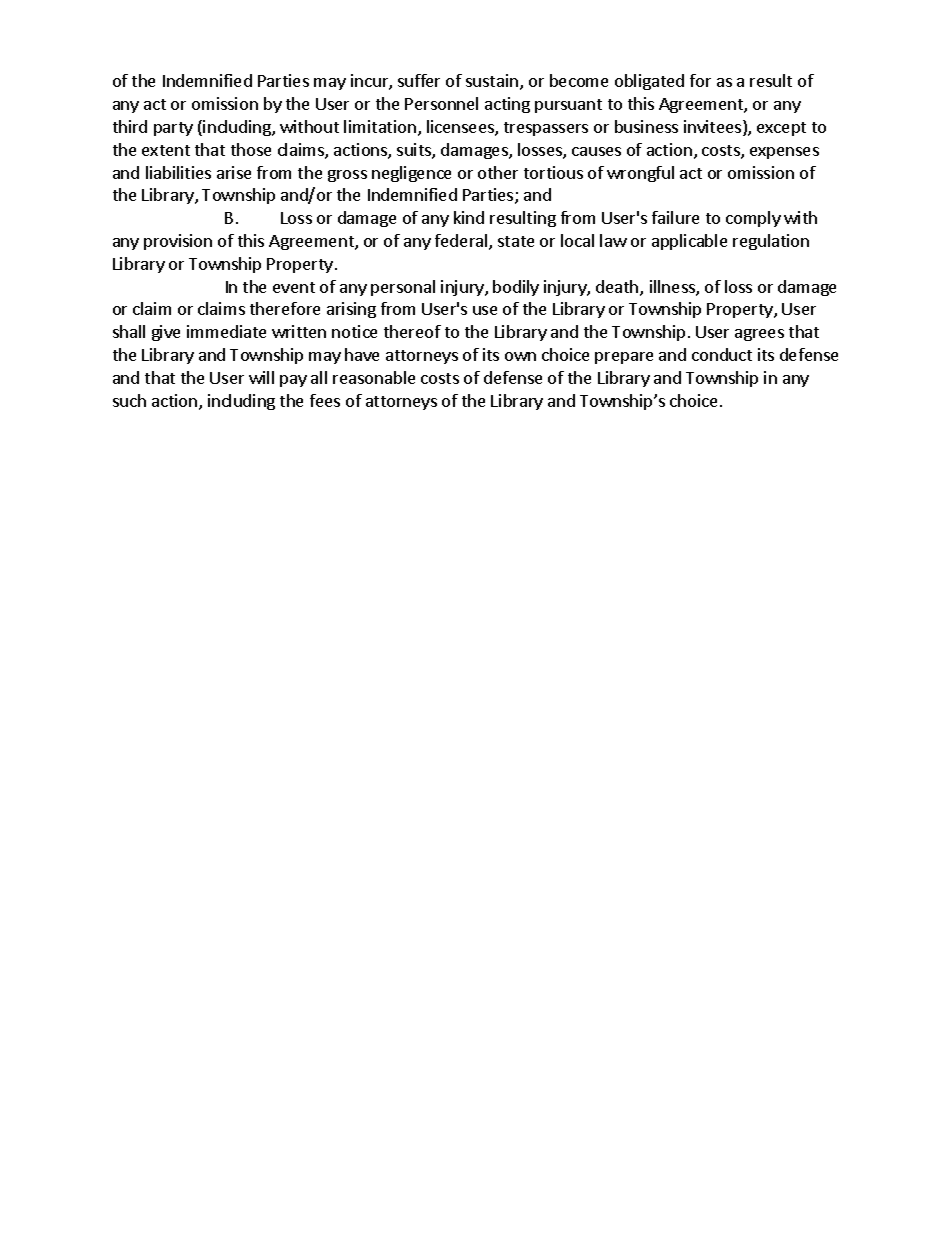 The height and width of the screenshot is (1233, 952). What do you see at coordinates (261, 377) in the screenshot?
I see `will` at bounding box center [261, 377].
